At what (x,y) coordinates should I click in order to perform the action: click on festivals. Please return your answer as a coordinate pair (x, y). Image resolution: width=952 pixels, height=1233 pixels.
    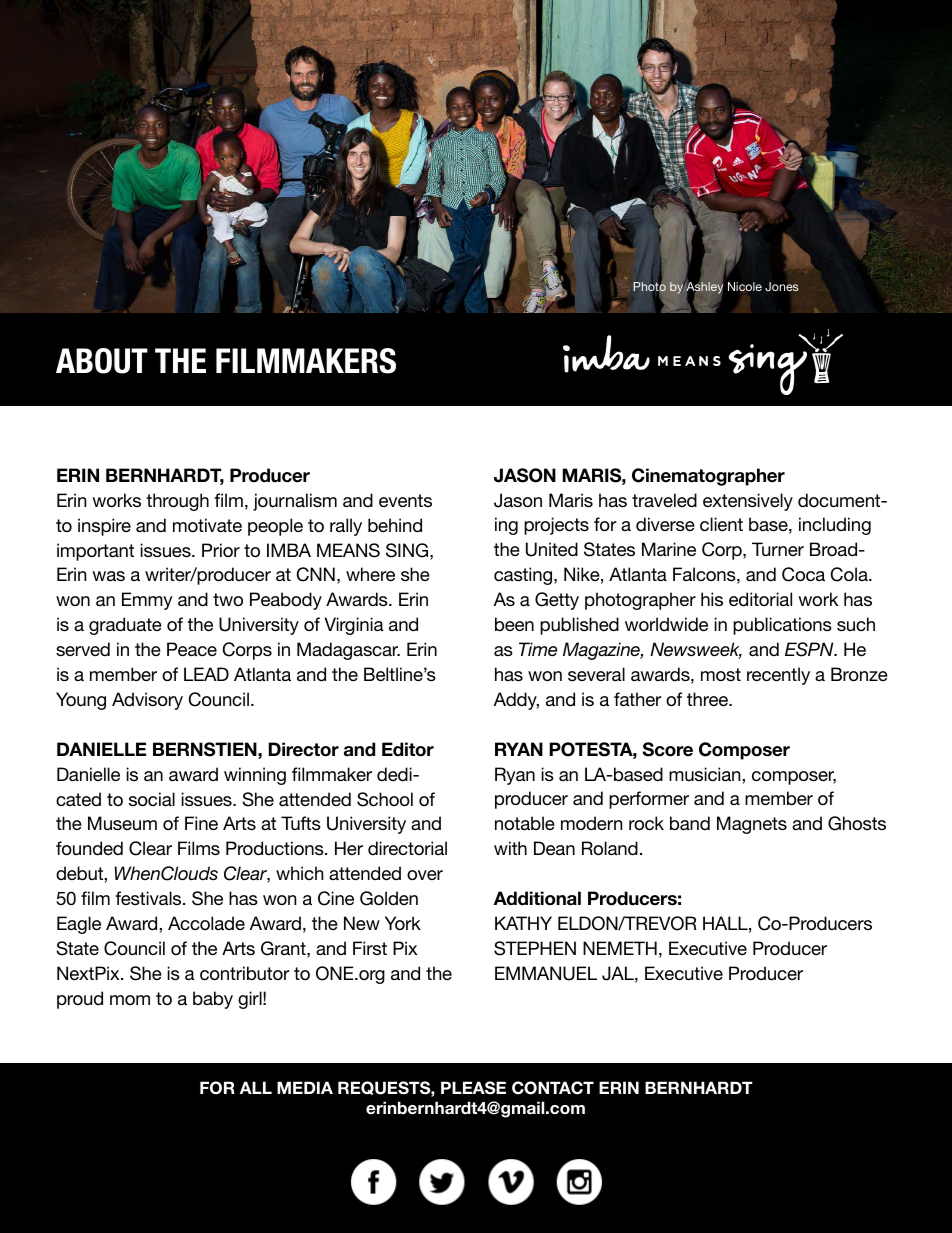
    Looking at the image, I should click on (149, 898).
